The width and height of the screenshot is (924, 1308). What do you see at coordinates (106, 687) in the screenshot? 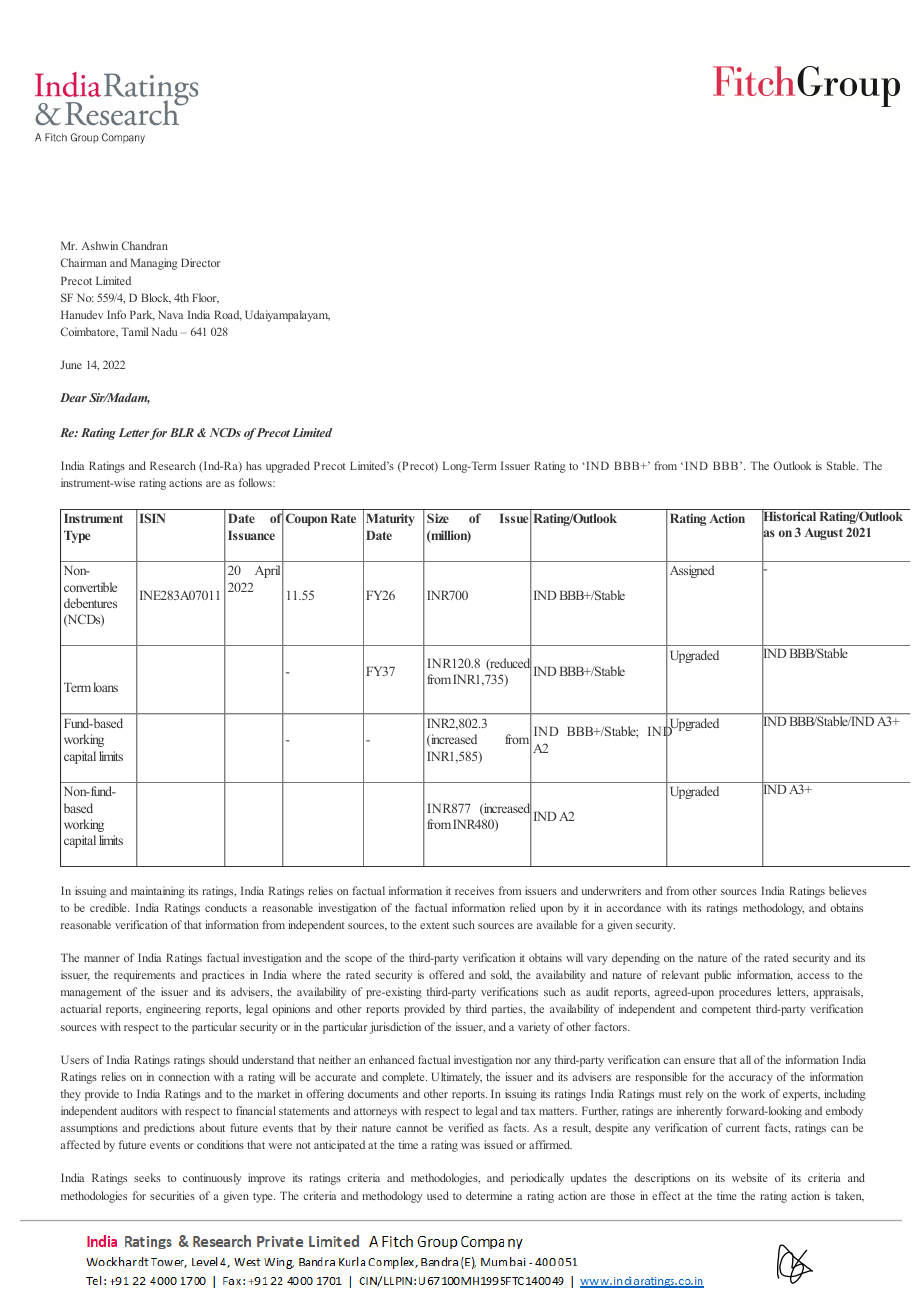
I see `loans` at bounding box center [106, 687].
